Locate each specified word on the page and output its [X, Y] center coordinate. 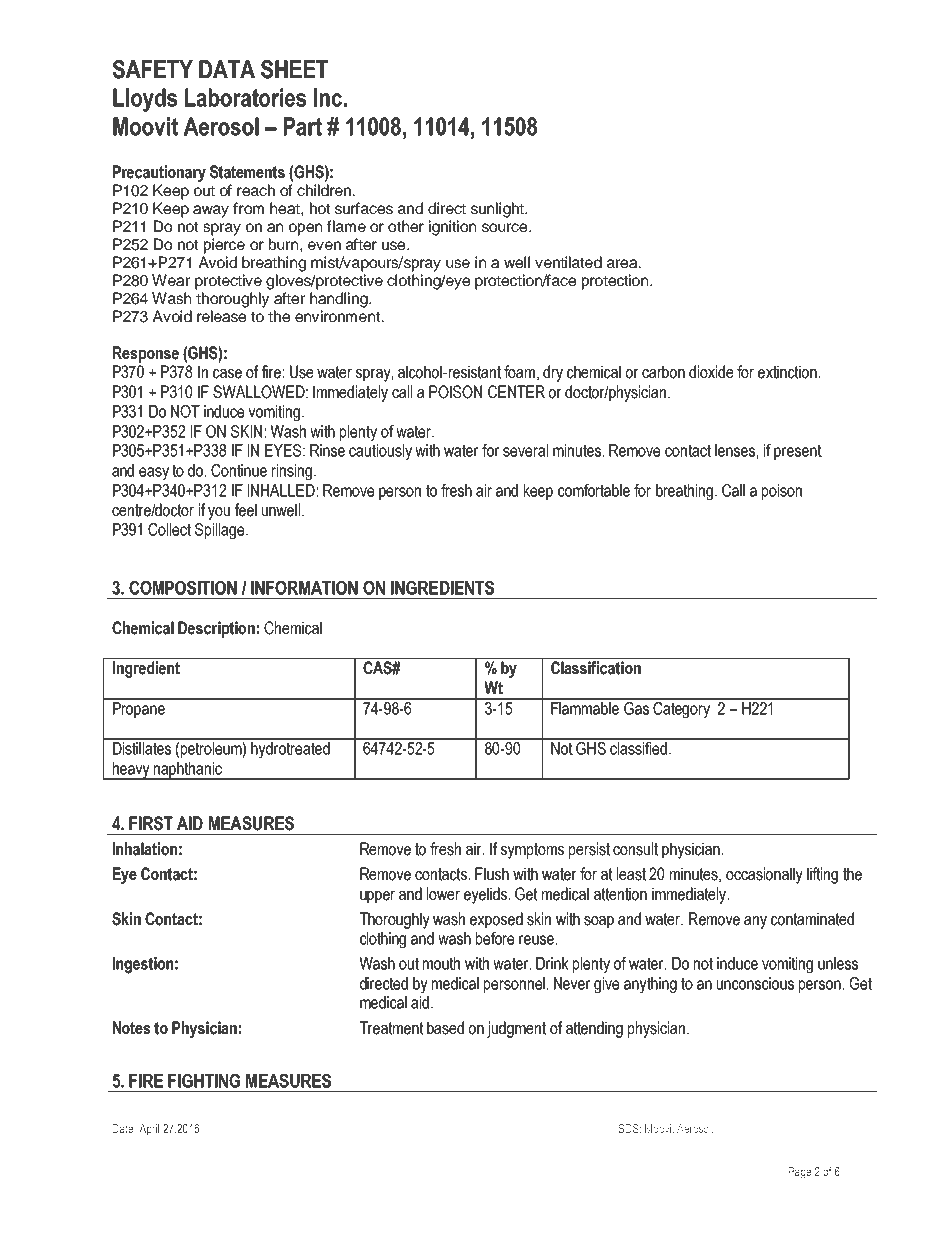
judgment [516, 1029]
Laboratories [245, 97]
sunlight [498, 210]
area [623, 263]
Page [800, 1173]
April [149, 1130]
